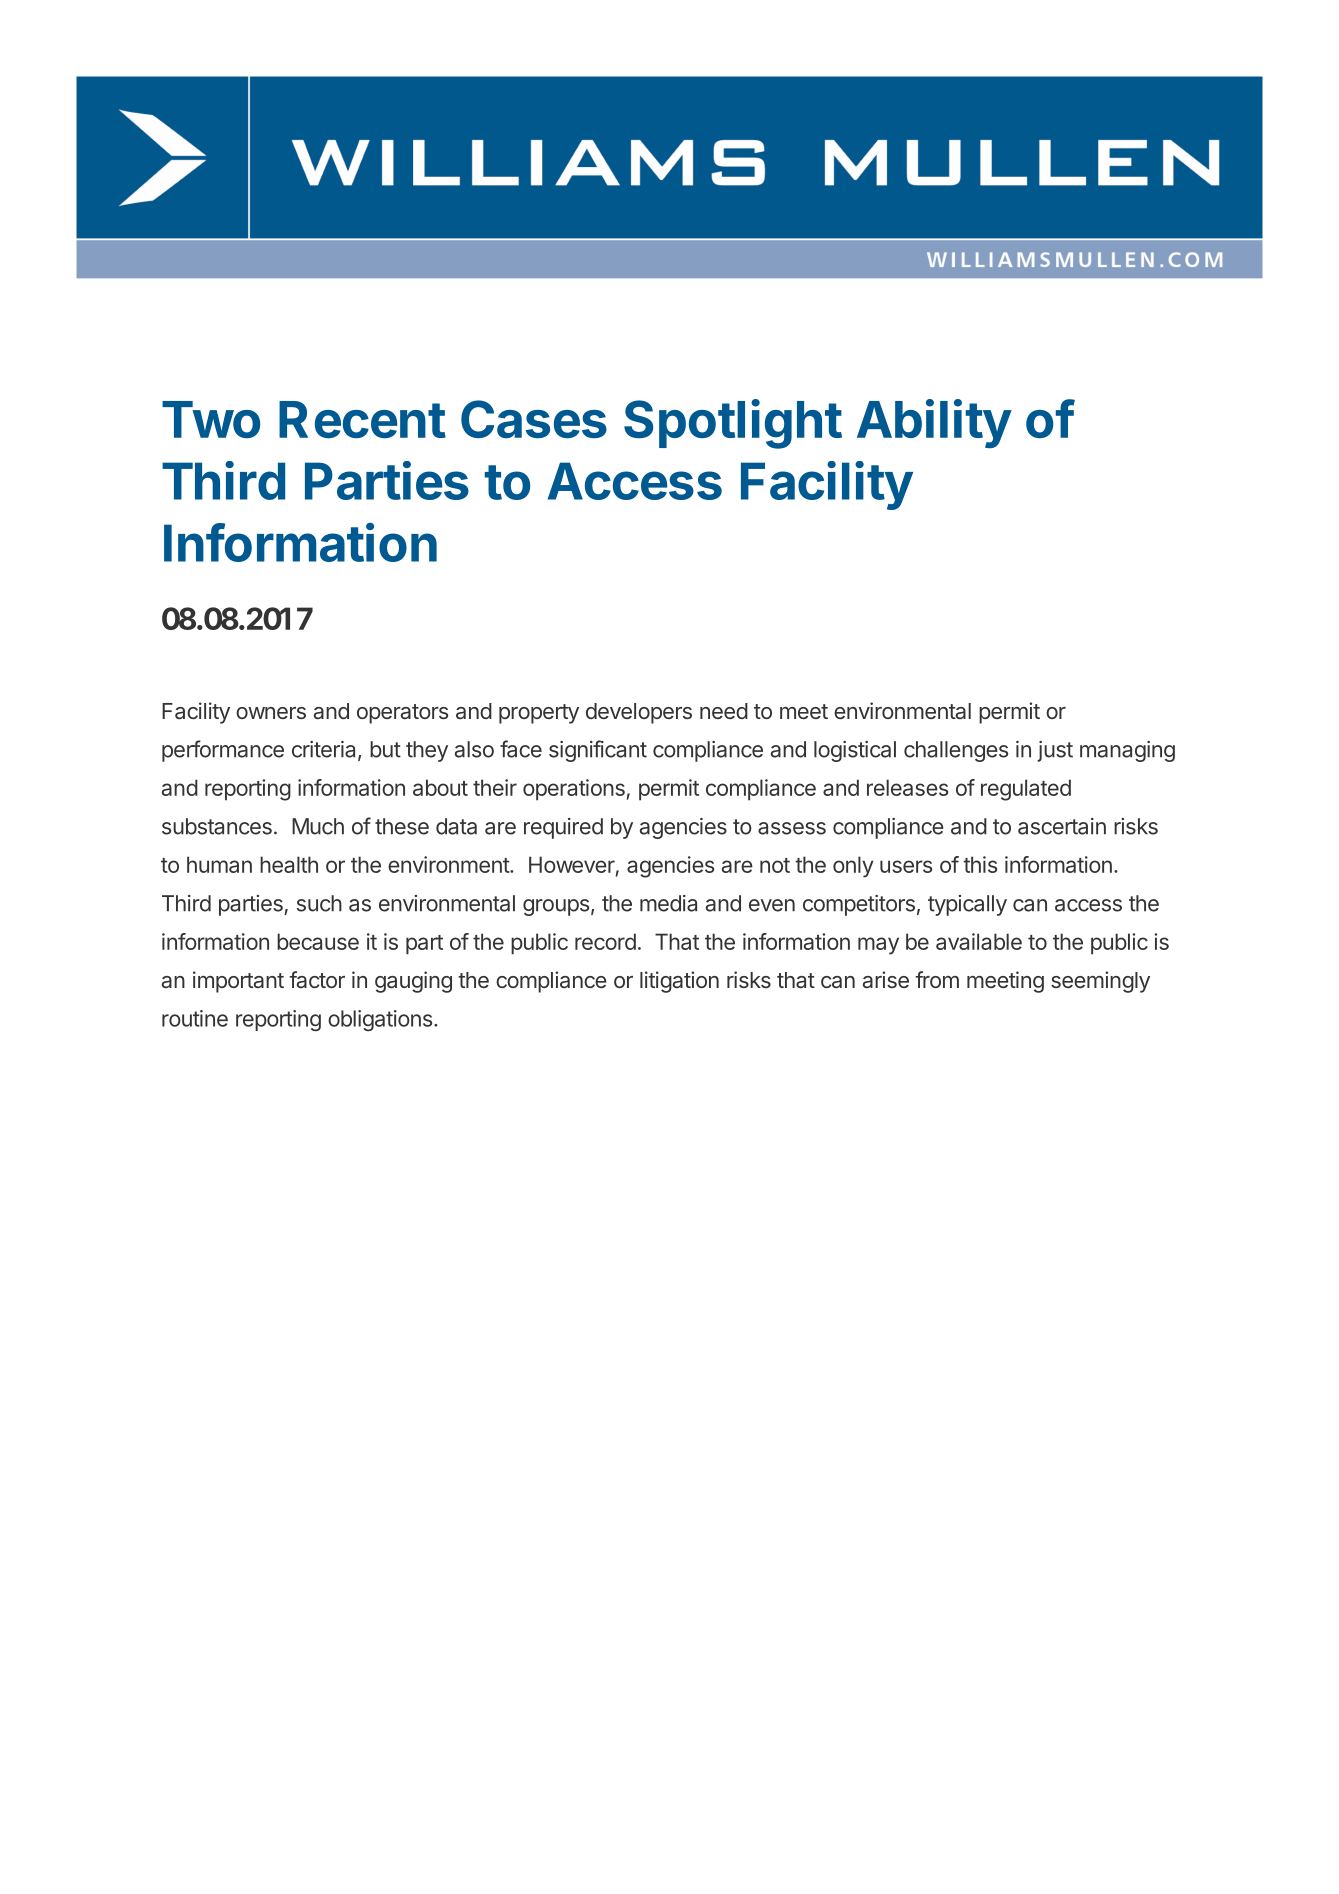 Image resolution: width=1339 pixels, height=1894 pixels. I want to click on criteria, so click(325, 750).
